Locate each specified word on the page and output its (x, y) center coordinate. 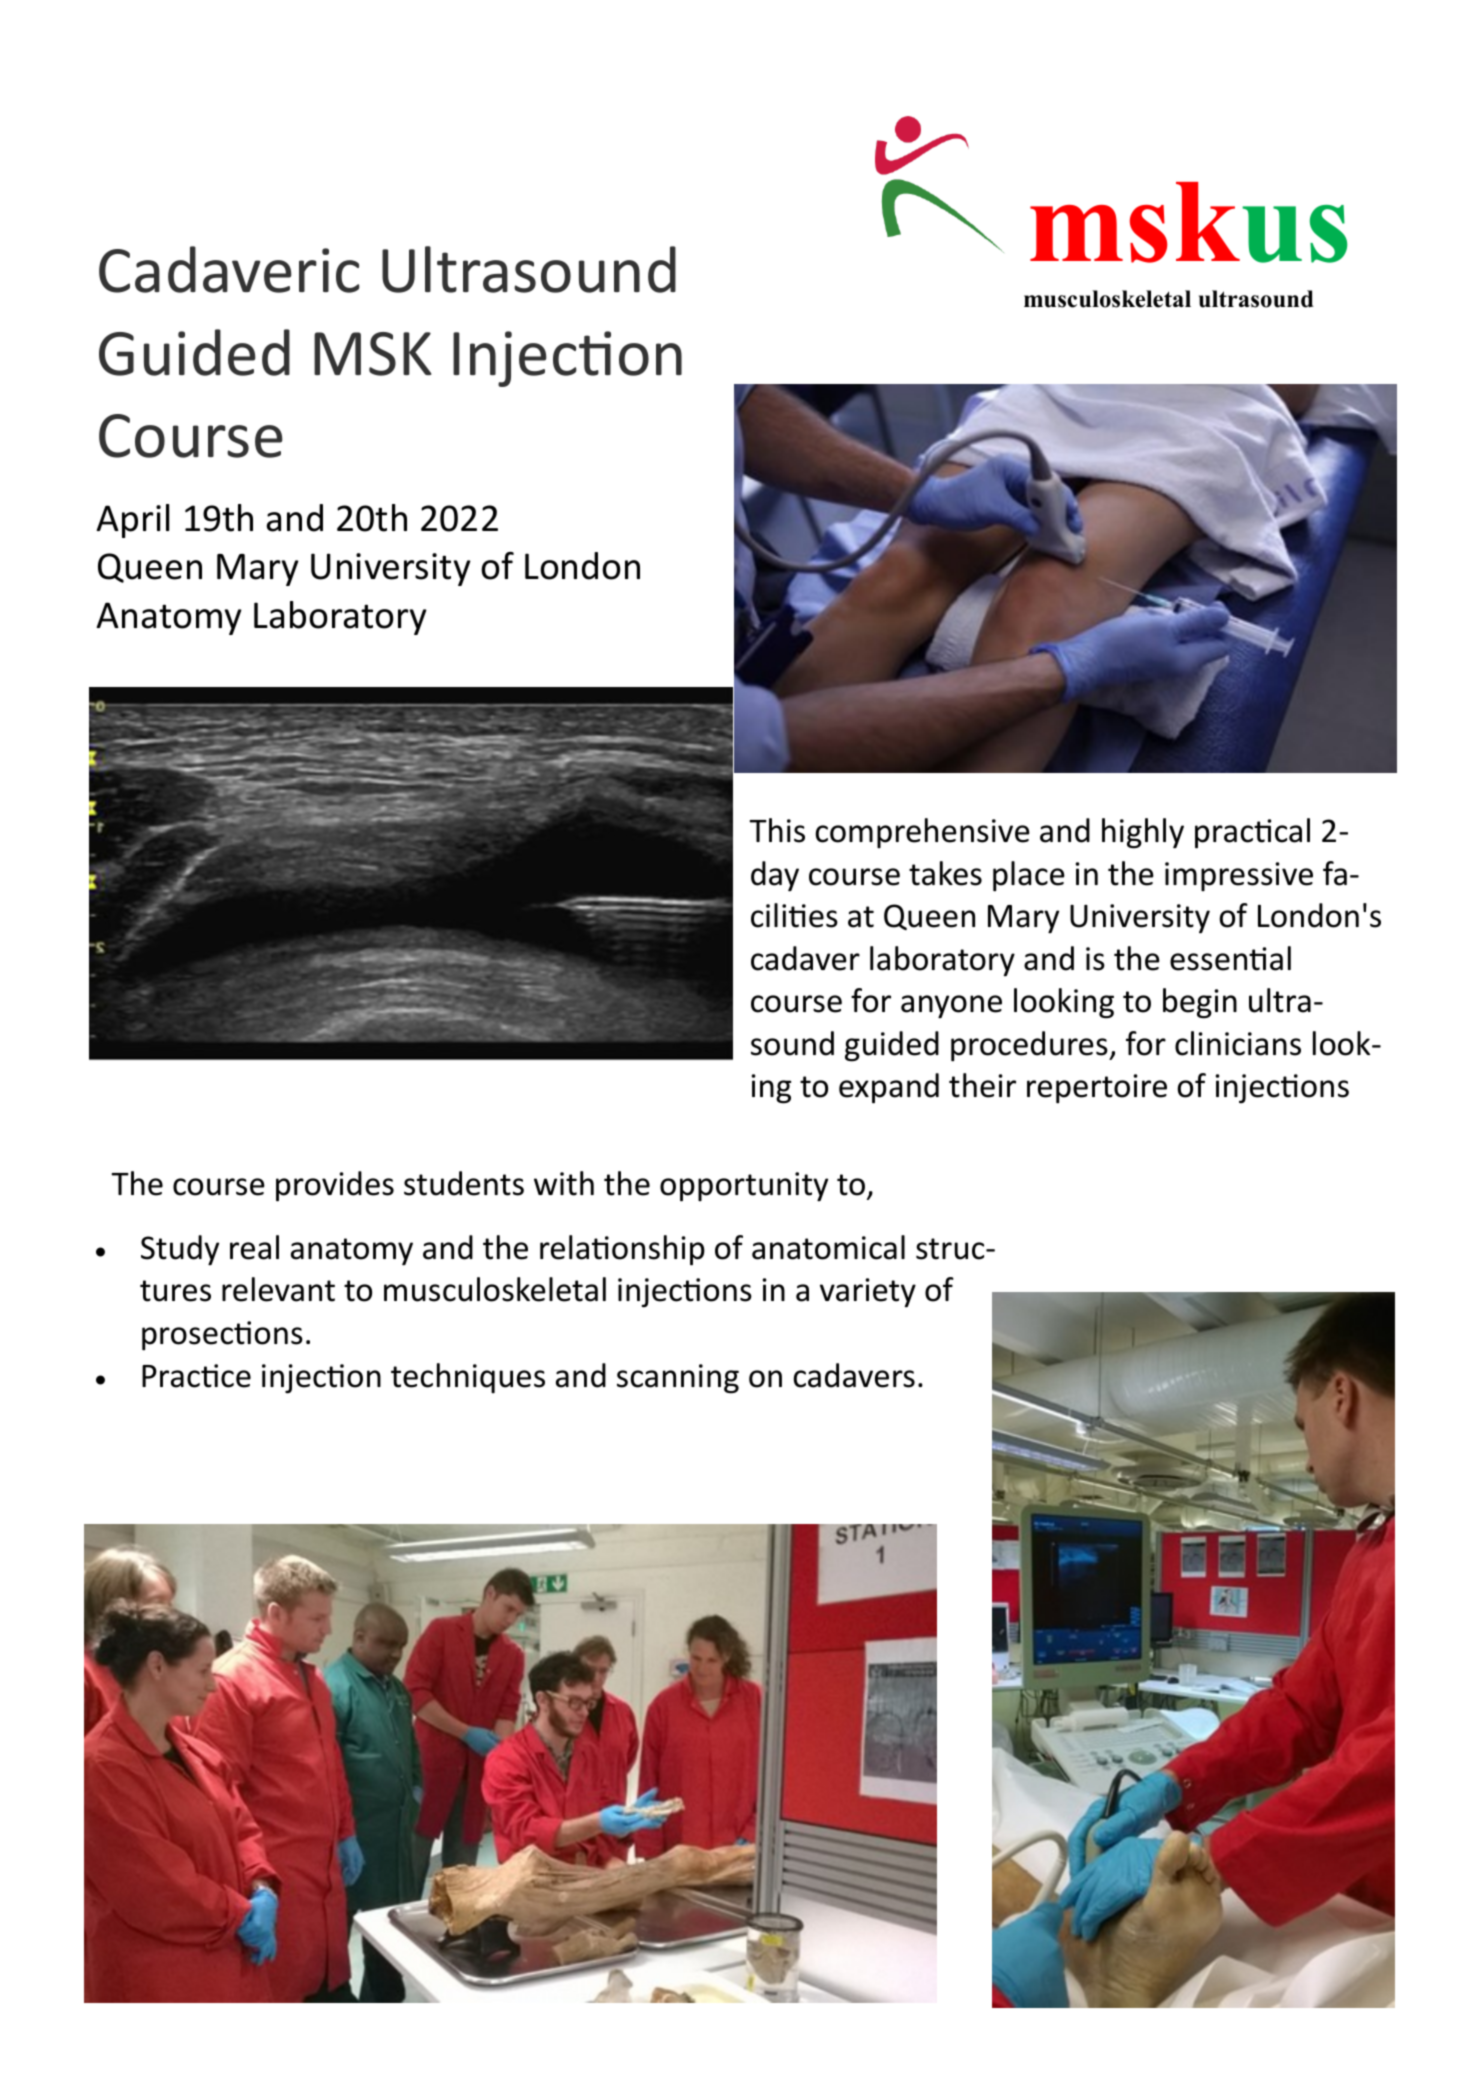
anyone (951, 1007)
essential (1230, 958)
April (132, 521)
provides (335, 1186)
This (777, 830)
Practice (196, 1376)
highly (1143, 833)
